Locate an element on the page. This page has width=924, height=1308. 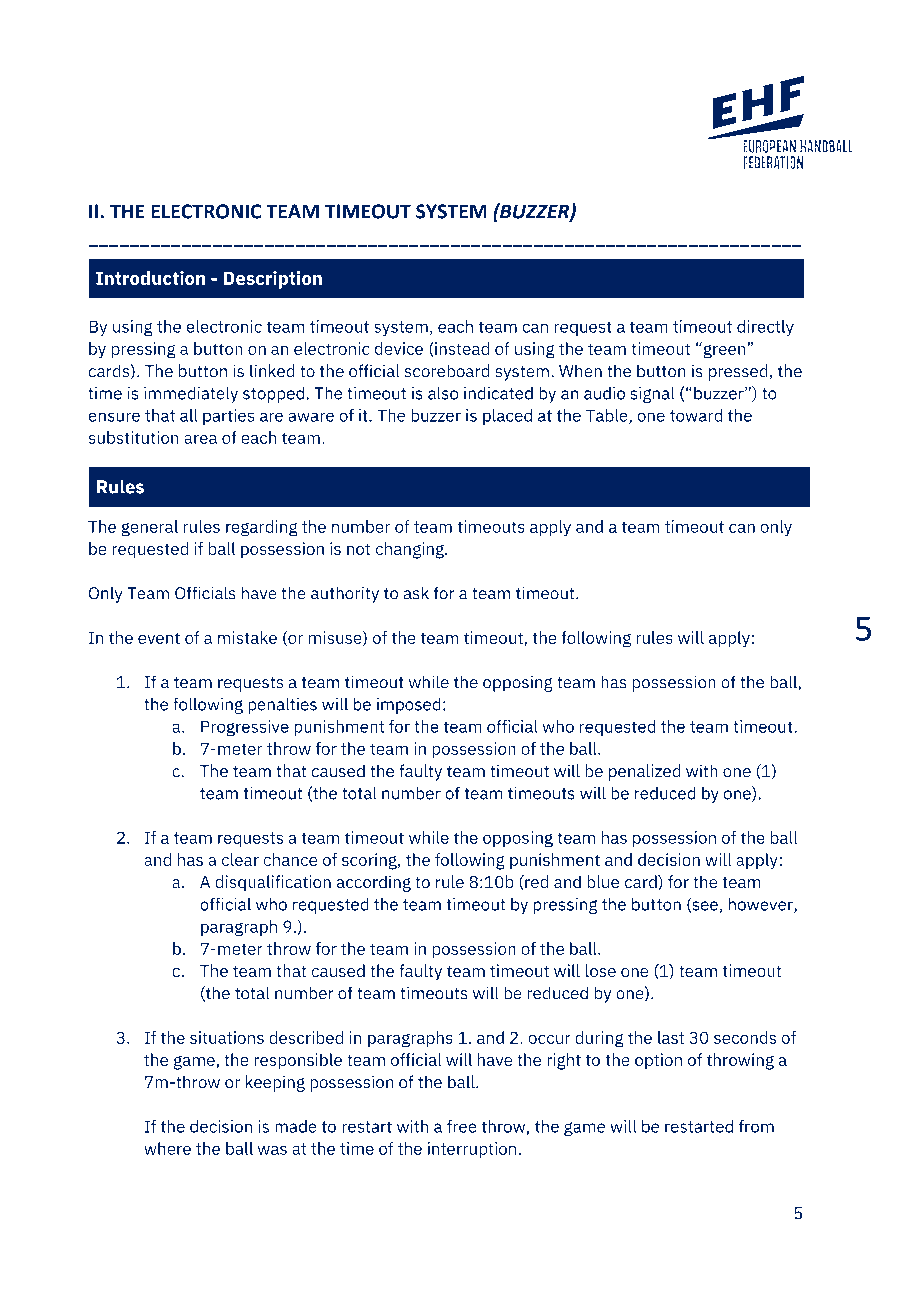
directly is located at coordinates (765, 328).
